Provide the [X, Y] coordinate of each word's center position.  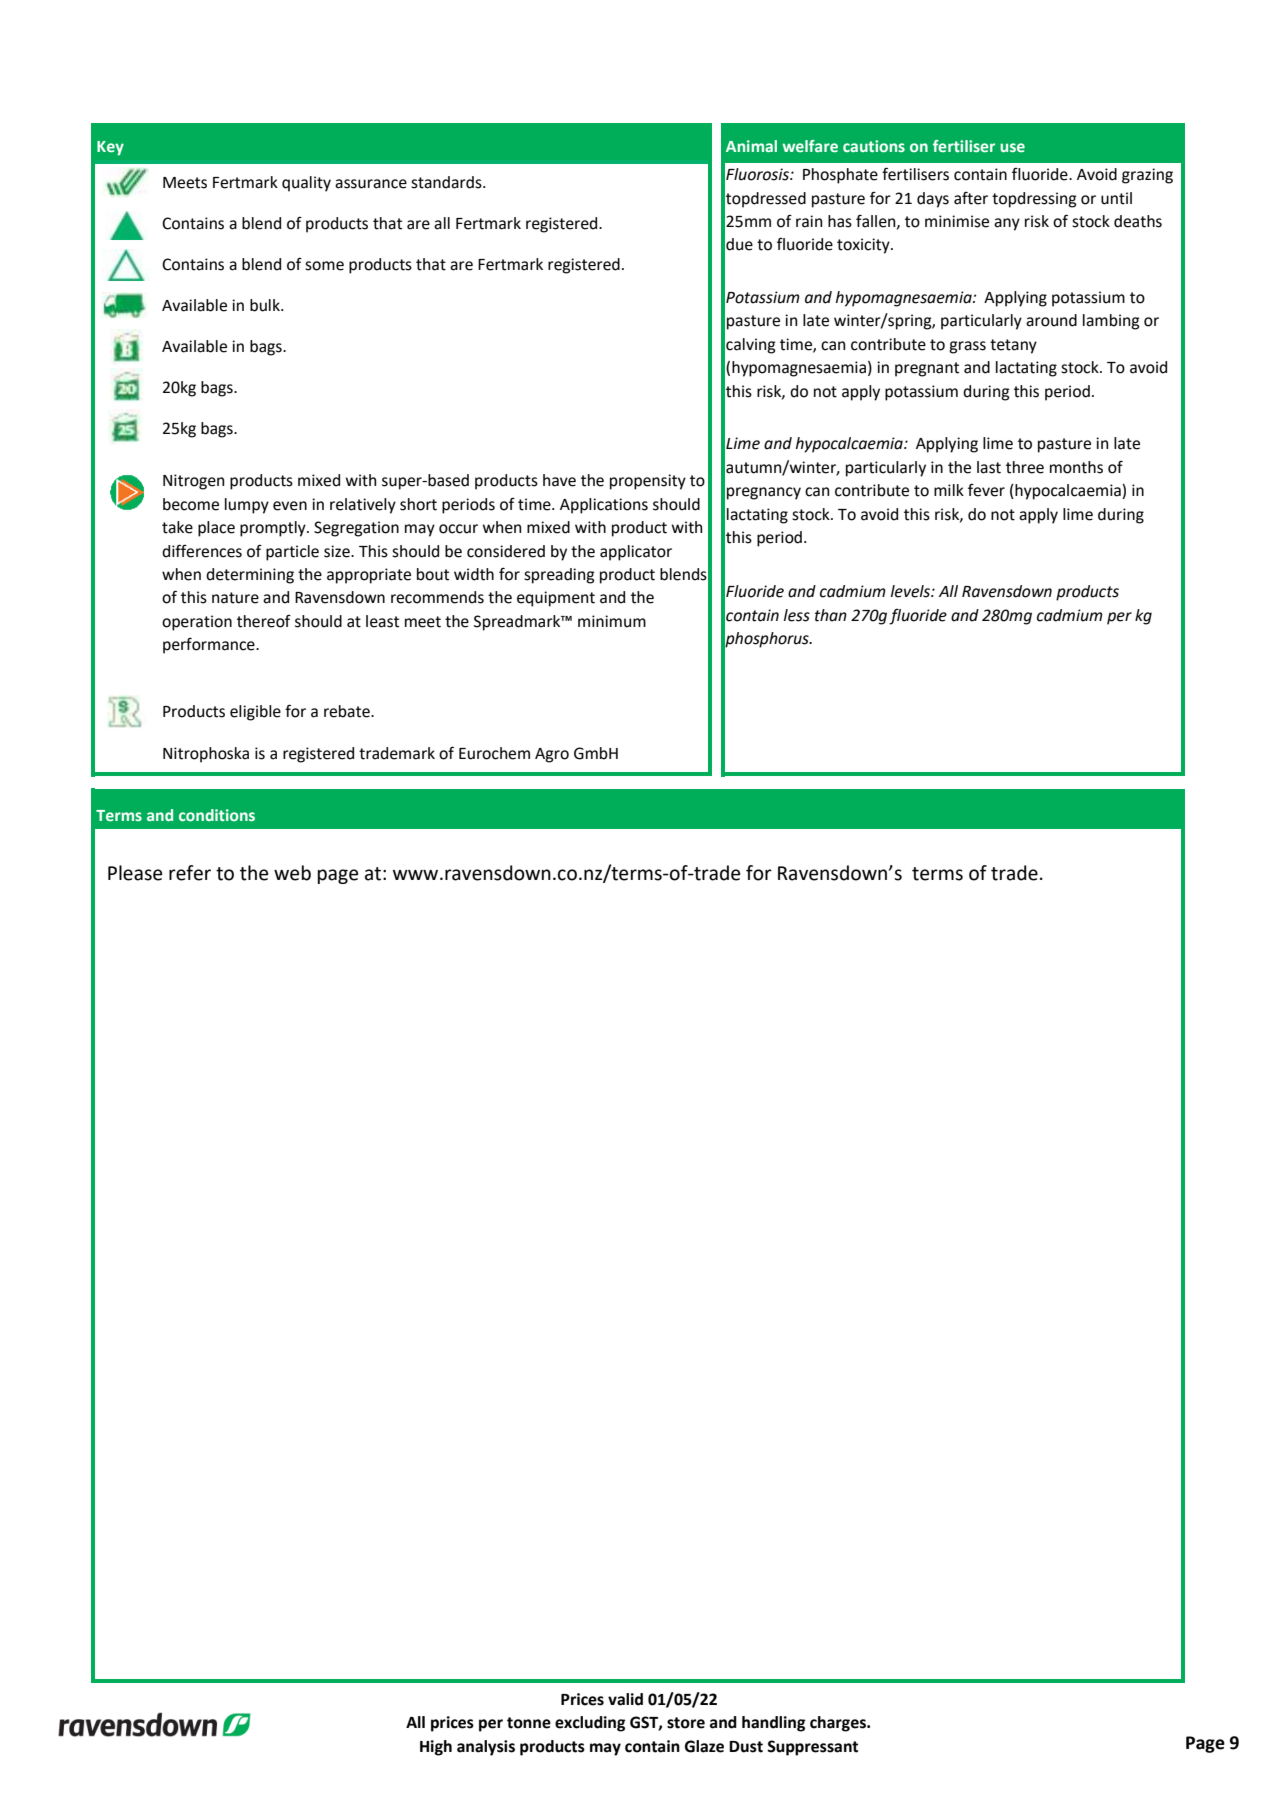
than [831, 615]
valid [625, 1699]
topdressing [1034, 200]
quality [306, 184]
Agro [552, 755]
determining [250, 576]
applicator [636, 553]
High [436, 1748]
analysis [486, 1748]
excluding [590, 1724]
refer [190, 873]
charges [839, 1724]
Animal [751, 146]
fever [986, 490]
